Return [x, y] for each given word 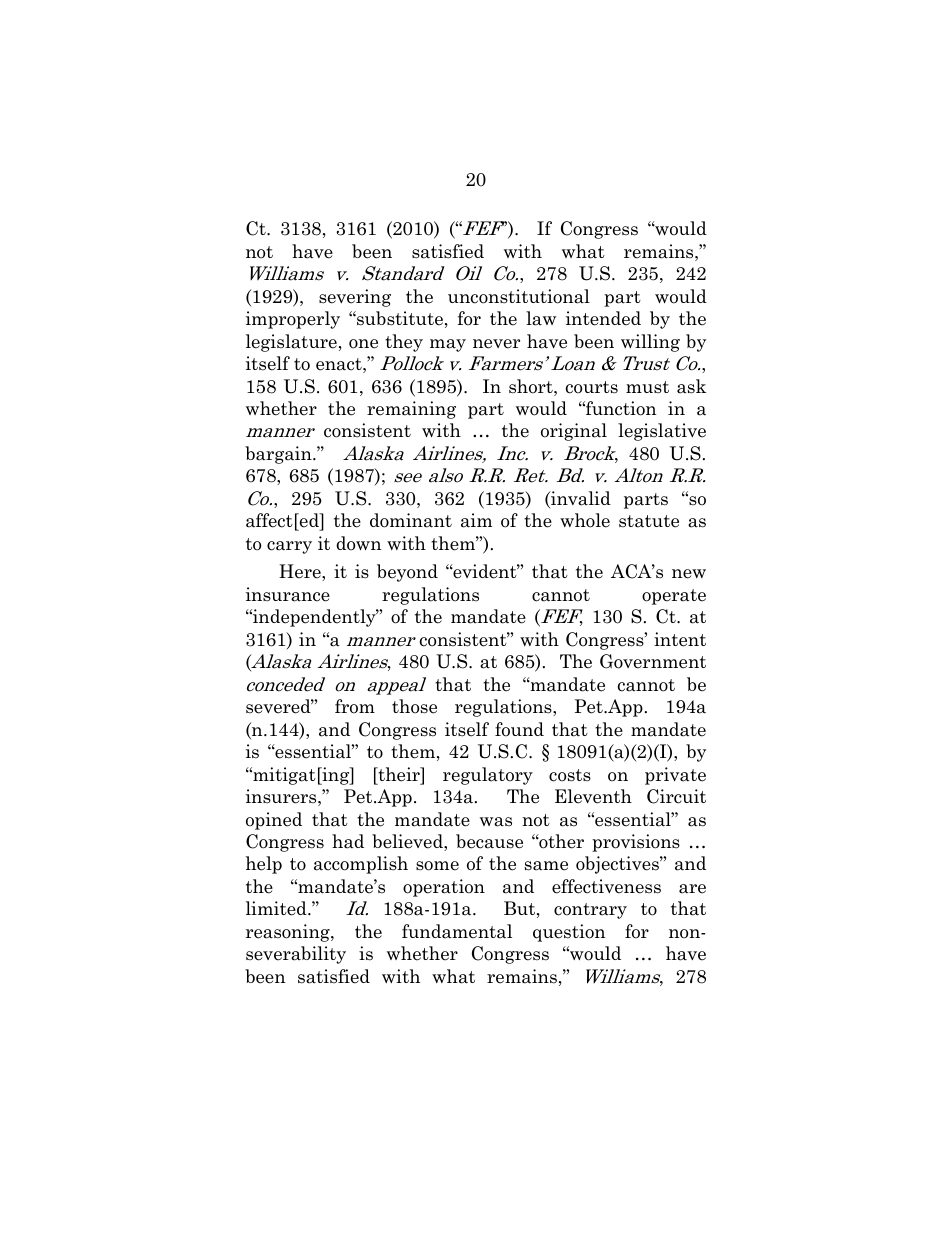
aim [476, 520]
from [355, 706]
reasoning [289, 933]
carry [289, 547]
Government [653, 661]
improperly [293, 320]
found [519, 729]
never [496, 344]
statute [649, 521]
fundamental [457, 931]
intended [603, 318]
